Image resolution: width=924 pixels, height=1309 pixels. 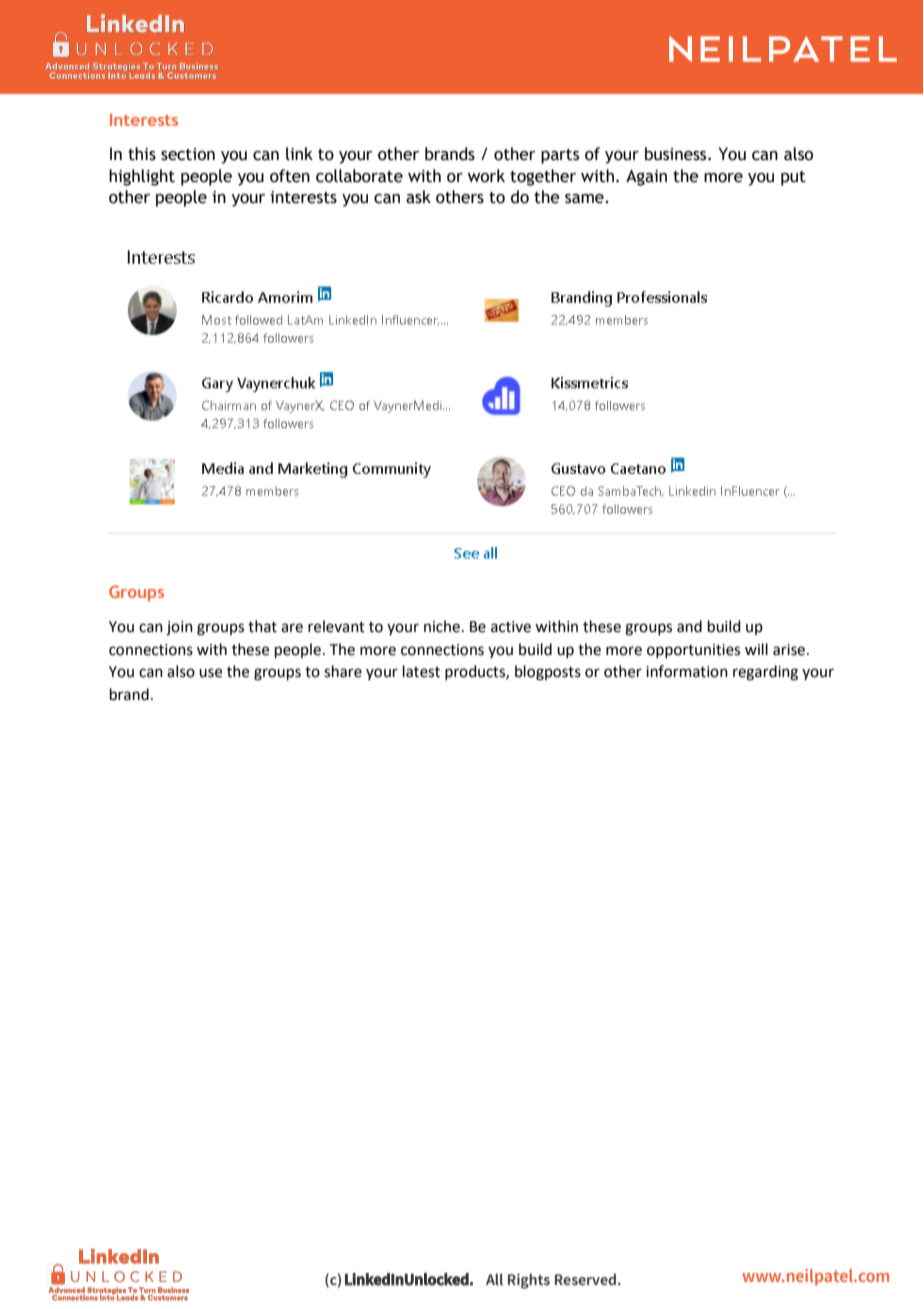 I want to click on use, so click(x=210, y=673).
